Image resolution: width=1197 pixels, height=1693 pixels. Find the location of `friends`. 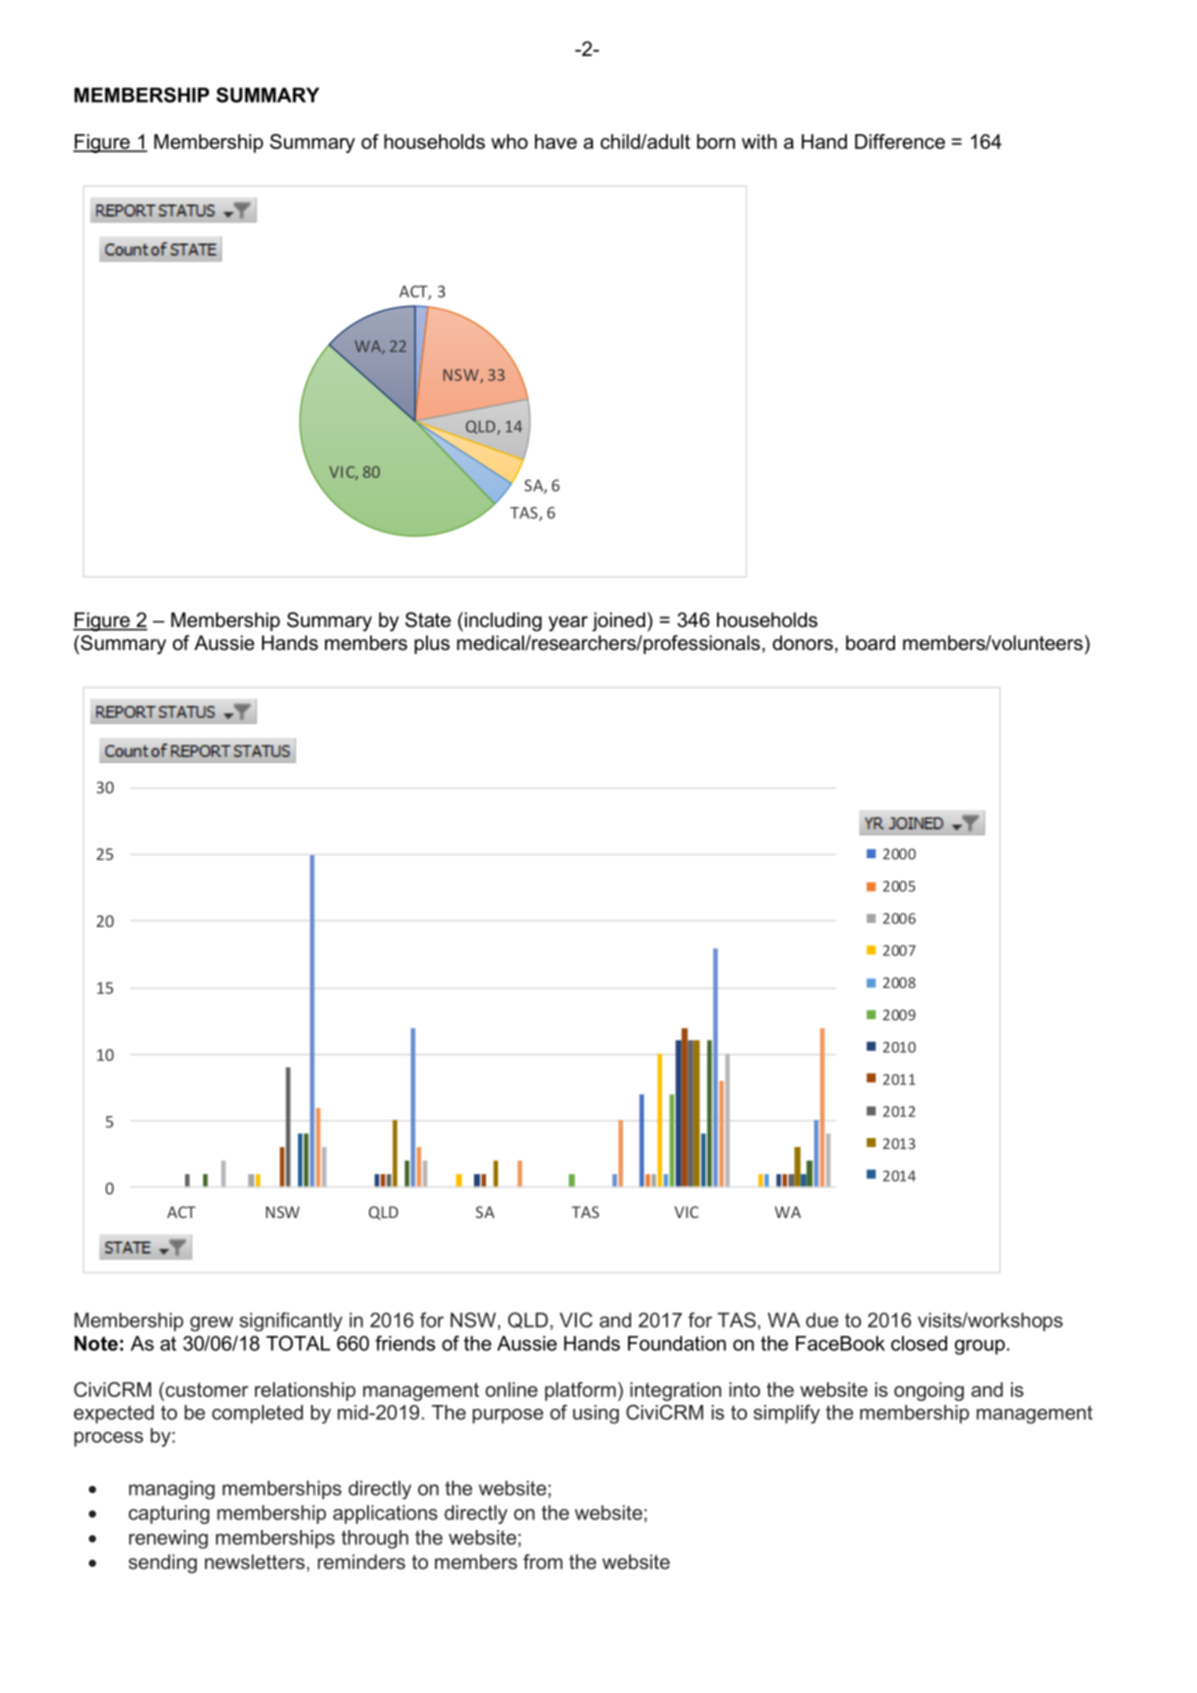

friends is located at coordinates (405, 1343).
